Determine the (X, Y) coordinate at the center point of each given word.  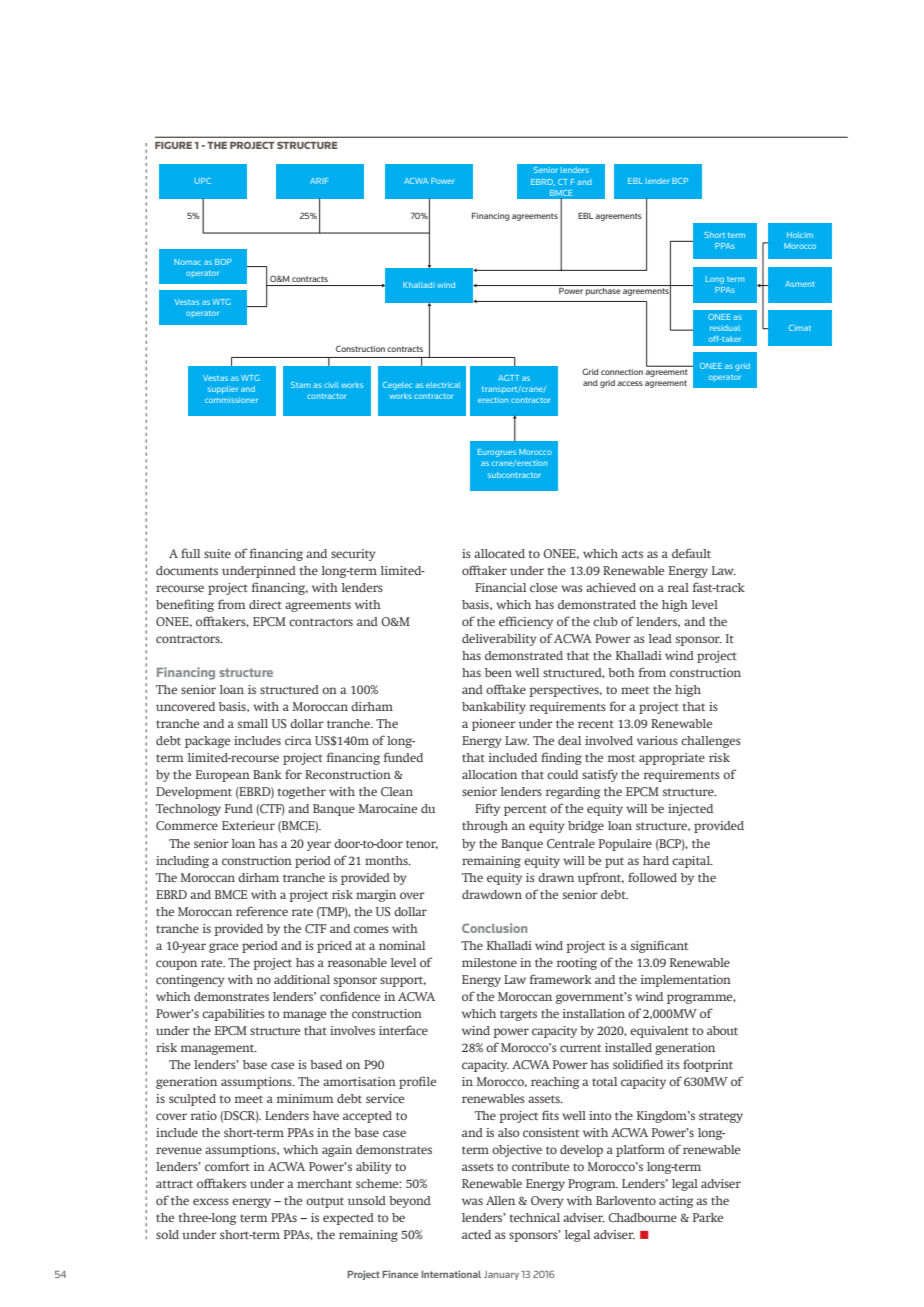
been (498, 672)
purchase (603, 292)
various (657, 740)
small (253, 723)
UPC (203, 181)
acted (476, 1234)
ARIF (319, 181)
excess (211, 1201)
